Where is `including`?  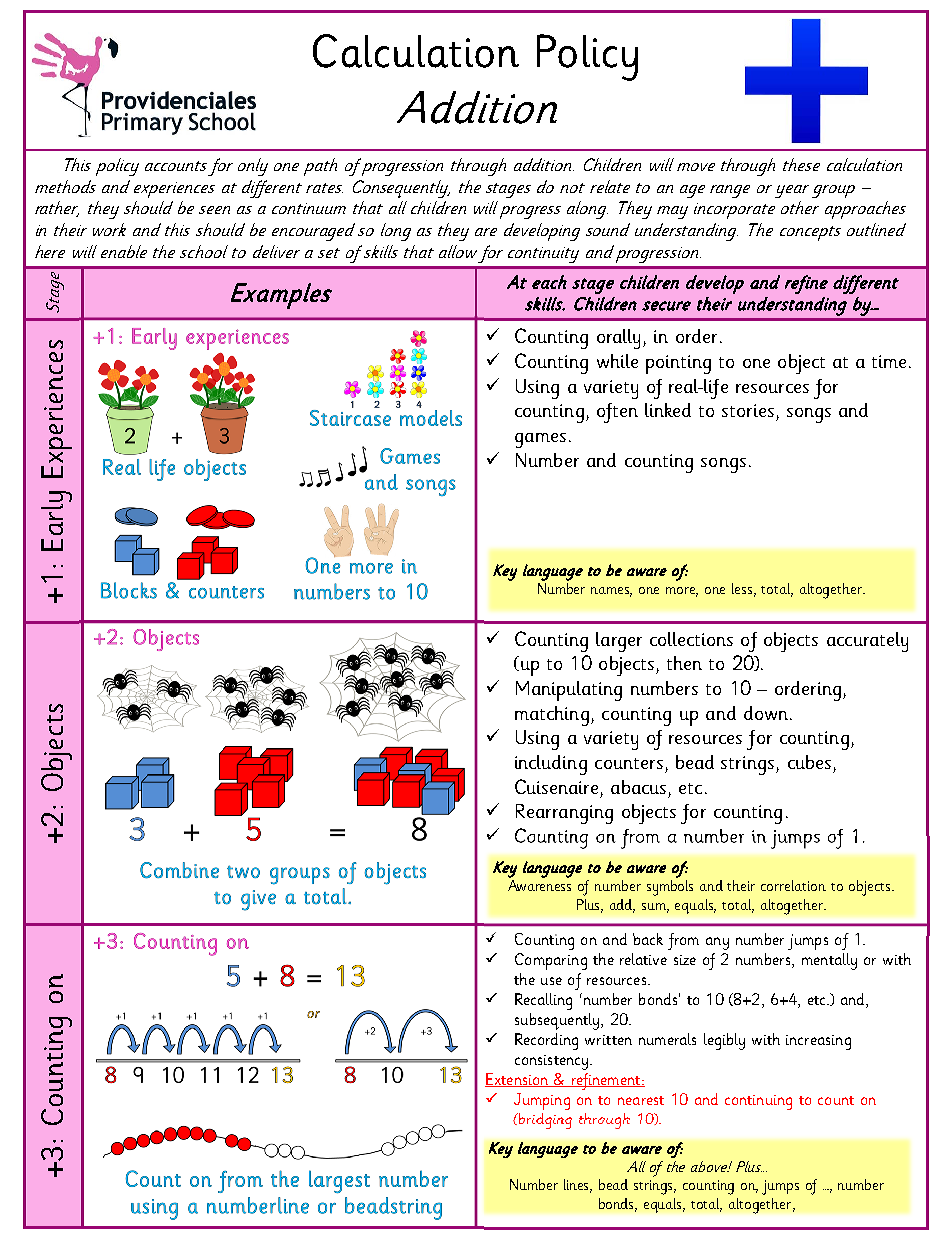
including is located at coordinates (551, 765).
